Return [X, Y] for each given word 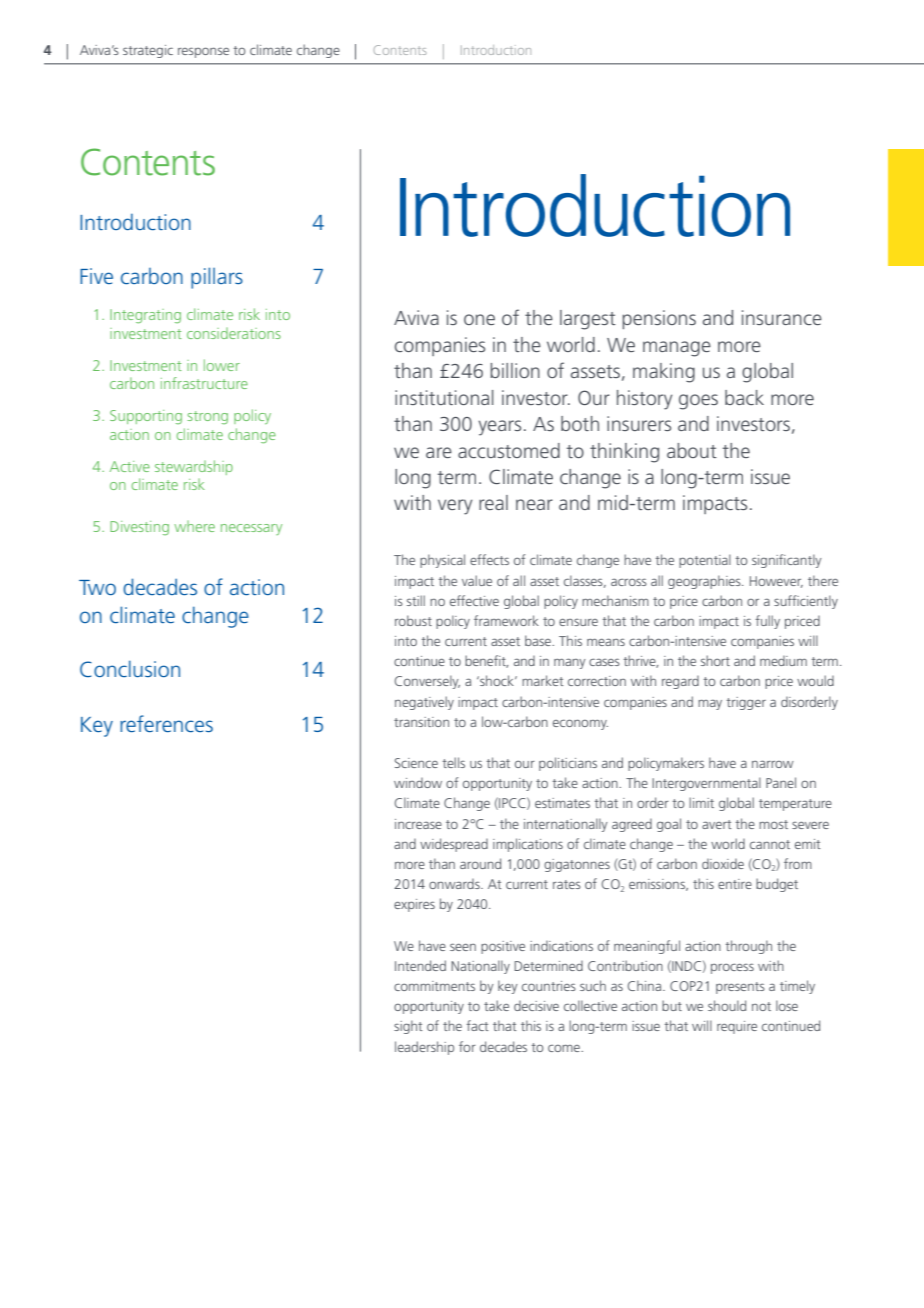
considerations [234, 333]
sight [408, 1027]
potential [705, 561]
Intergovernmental [706, 784]
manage [677, 349]
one [479, 319]
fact [477, 1025]
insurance [782, 317]
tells [453, 762]
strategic [148, 51]
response [203, 52]
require [737, 1027]
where [194, 526]
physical [442, 561]
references [166, 723]
